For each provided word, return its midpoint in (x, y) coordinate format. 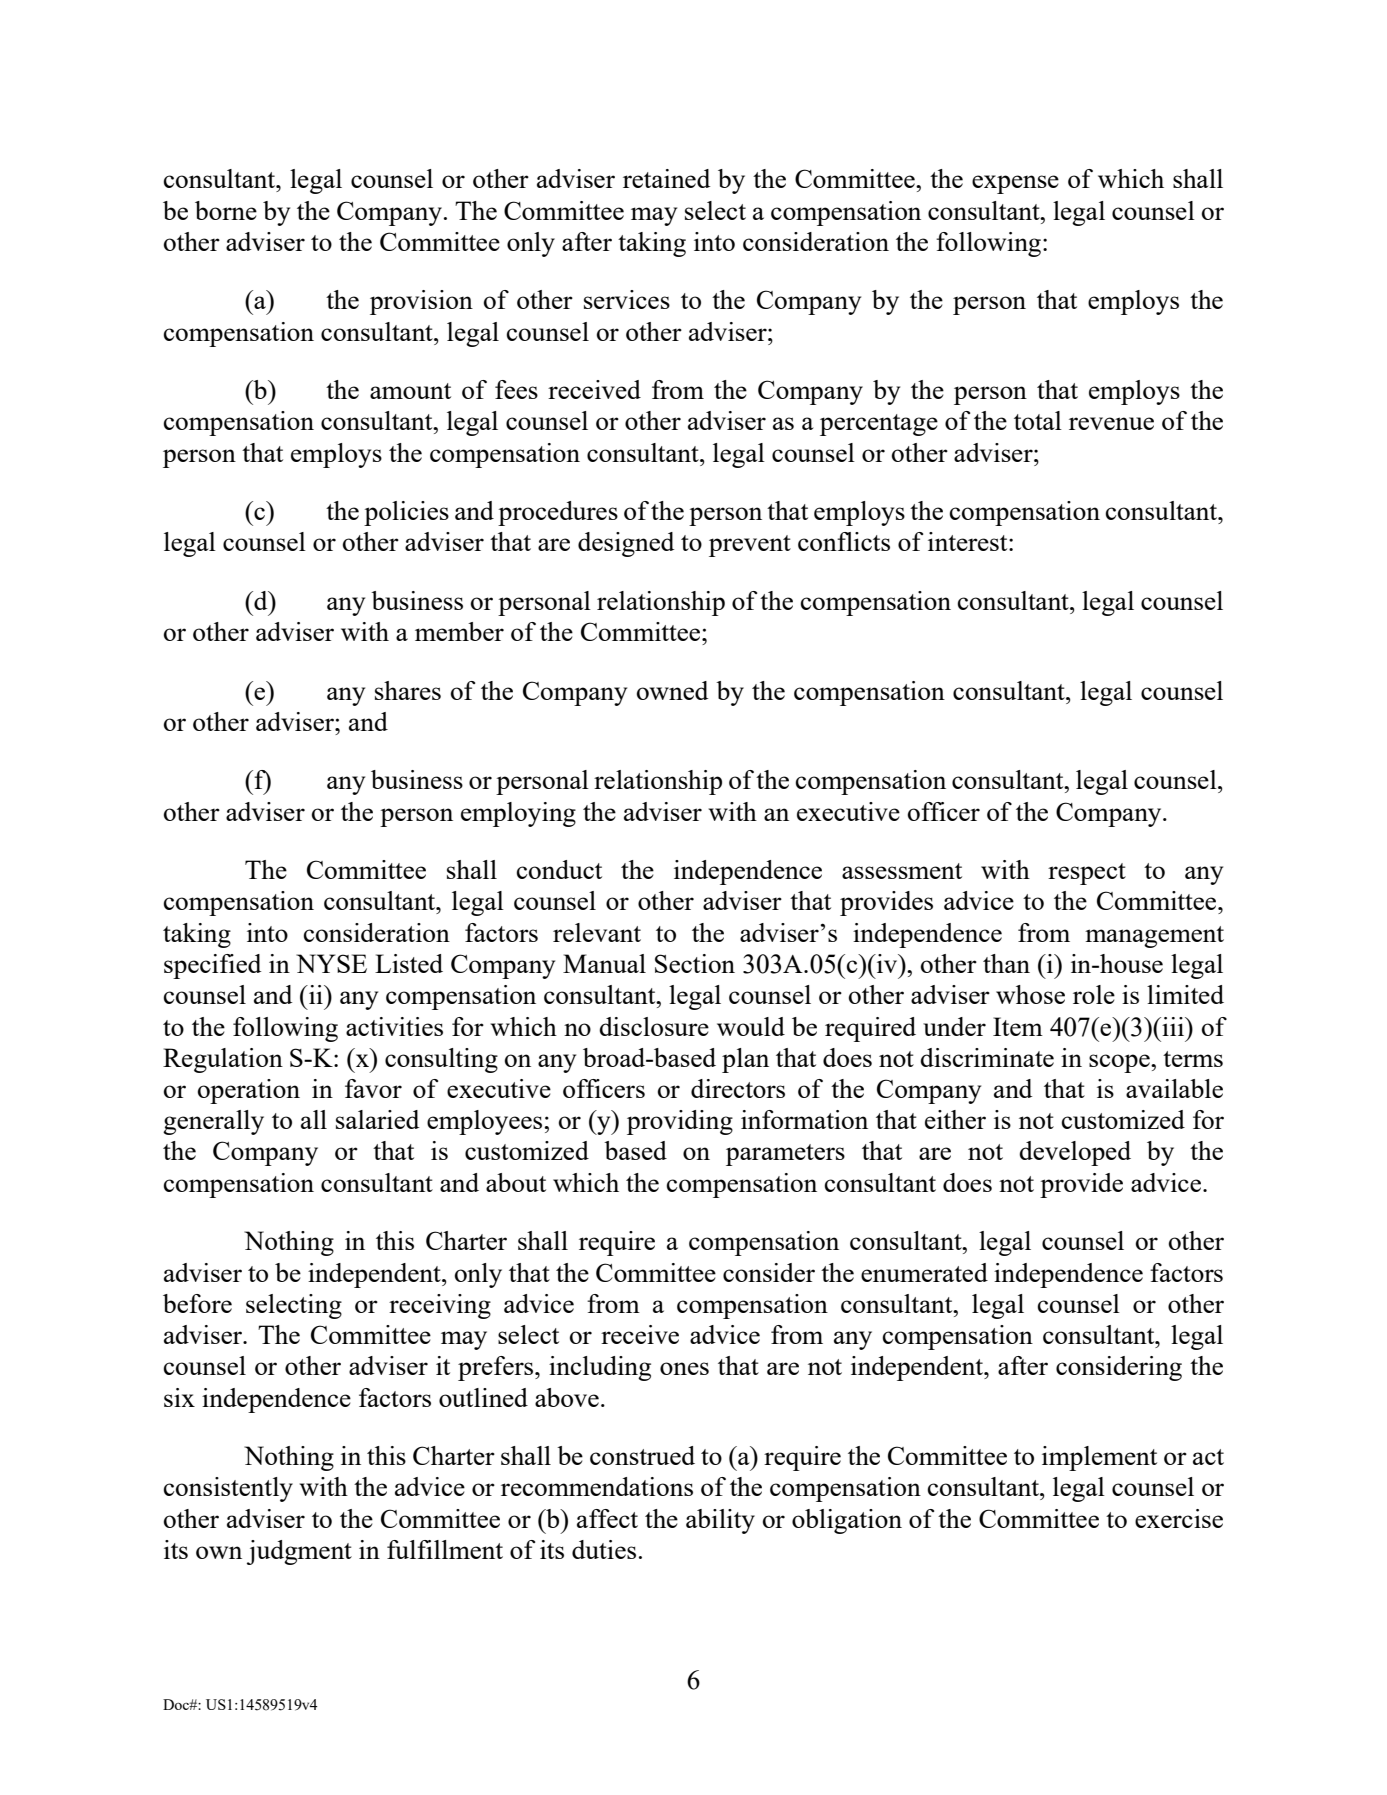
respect (1087, 874)
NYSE (331, 963)
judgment (299, 1552)
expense (1015, 184)
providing (680, 1122)
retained (666, 178)
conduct (559, 869)
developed (1075, 1153)
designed (626, 544)
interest (969, 541)
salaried (377, 1119)
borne (226, 210)
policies (406, 513)
